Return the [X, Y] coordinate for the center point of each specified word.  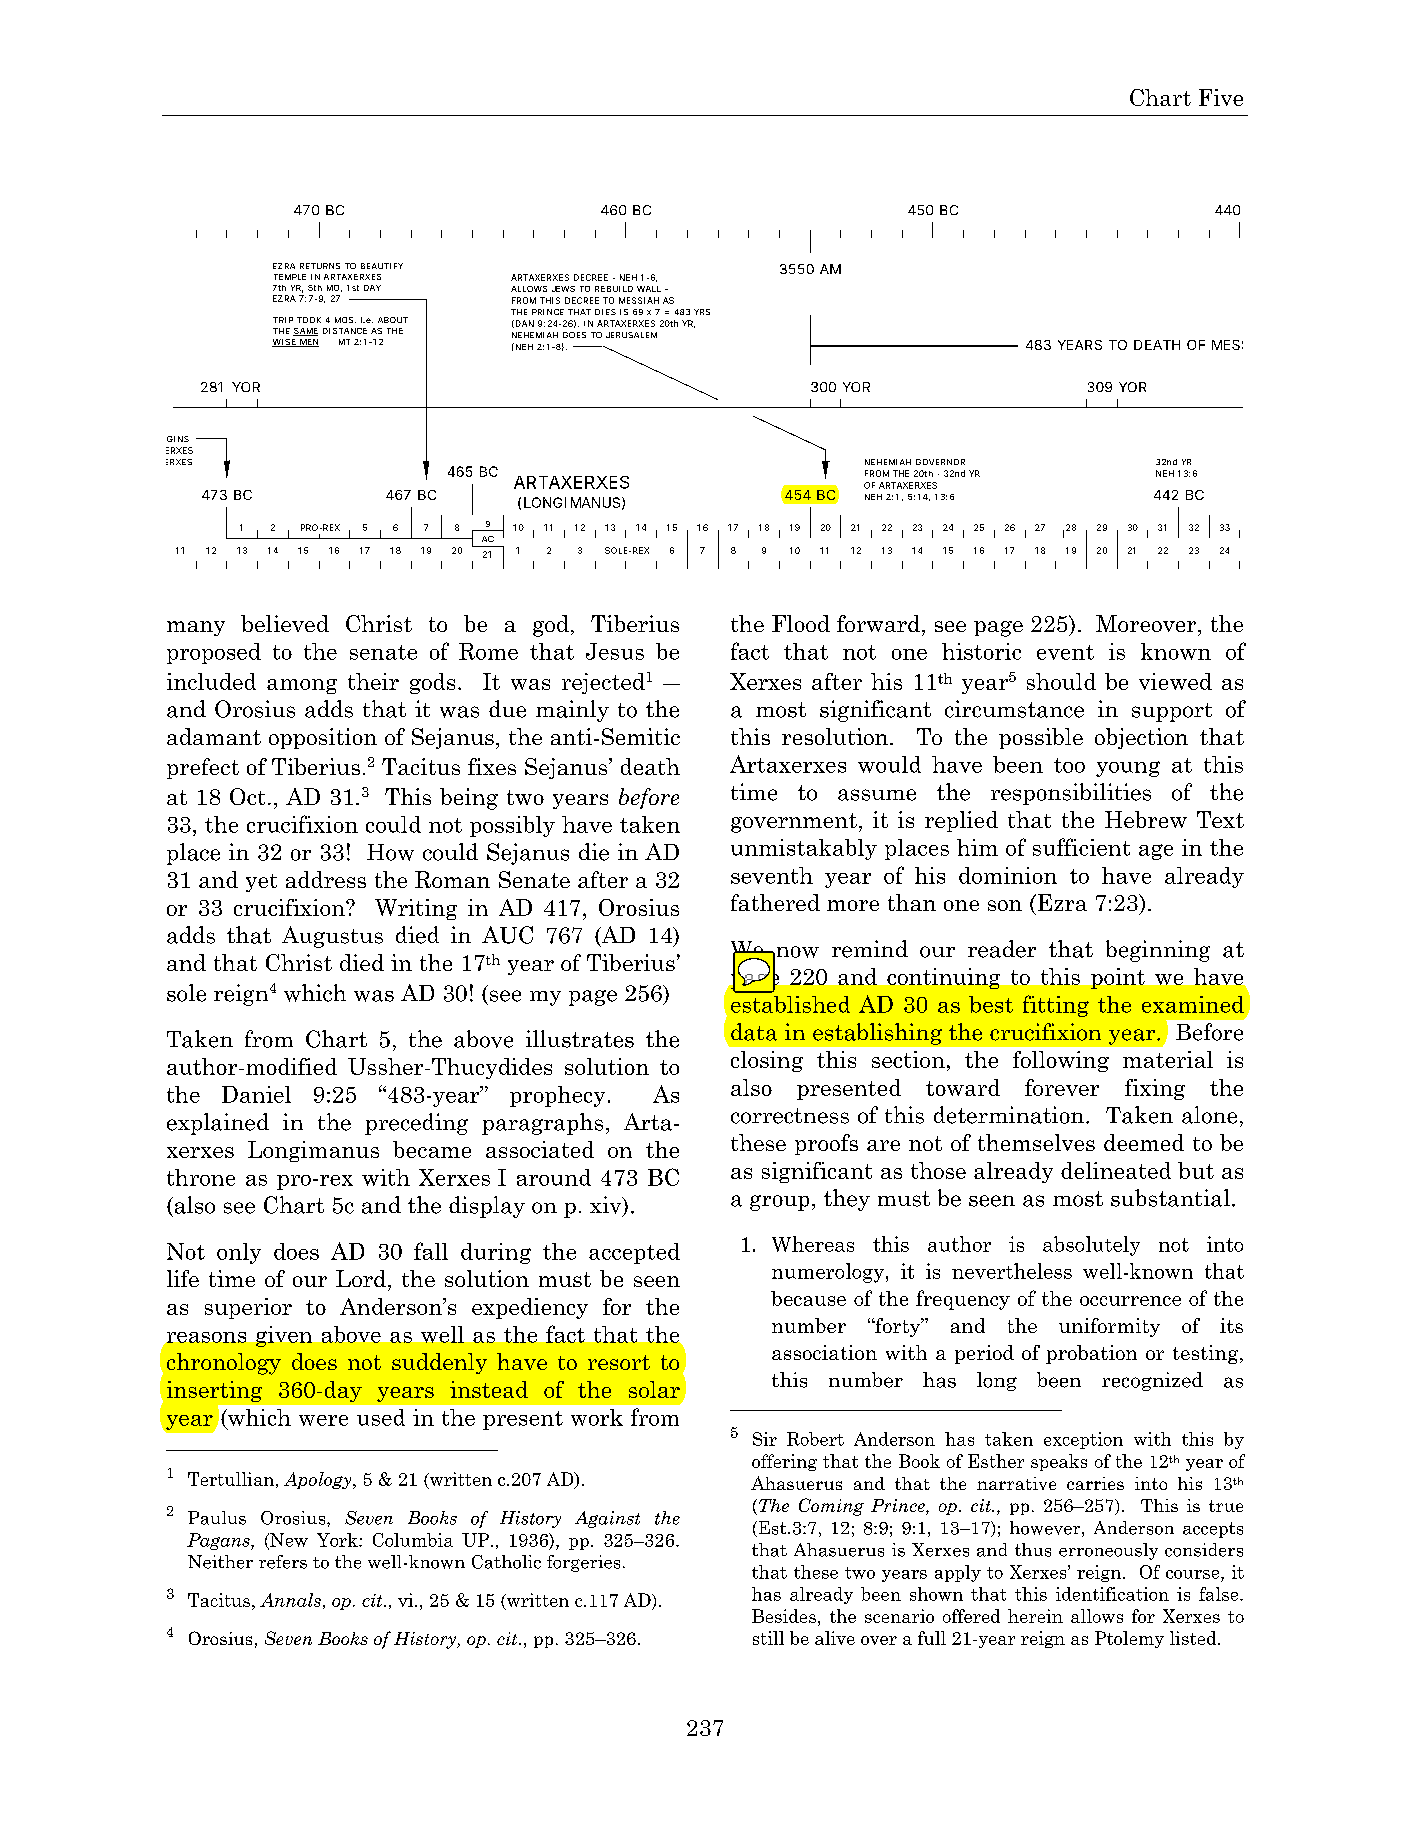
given [284, 1336]
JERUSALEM [631, 335]
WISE [285, 343]
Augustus [332, 937]
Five [1221, 97]
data [754, 1032]
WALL [649, 289]
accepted [634, 1253]
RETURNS [320, 266]
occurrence [1130, 1301]
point [1118, 978]
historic [981, 651]
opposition [323, 738]
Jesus [615, 651]
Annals [290, 1600]
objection [1141, 738]
